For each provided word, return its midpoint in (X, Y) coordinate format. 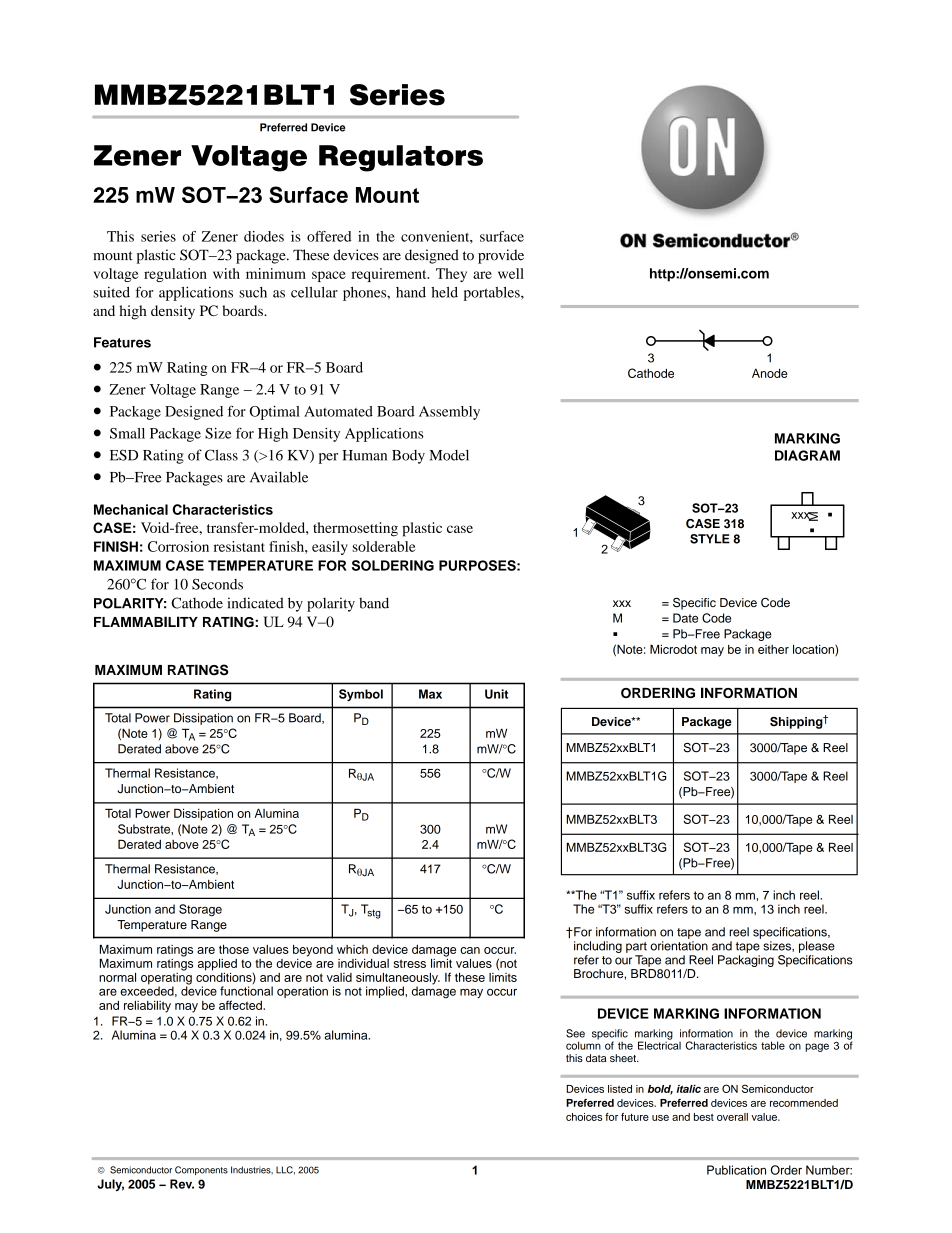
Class (221, 455)
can (470, 950)
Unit (496, 694)
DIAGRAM (807, 455)
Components (201, 1170)
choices (584, 1117)
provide (501, 256)
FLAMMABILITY (146, 621)
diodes (264, 236)
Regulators (401, 158)
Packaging (746, 961)
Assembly (449, 413)
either (773, 649)
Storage (200, 910)
